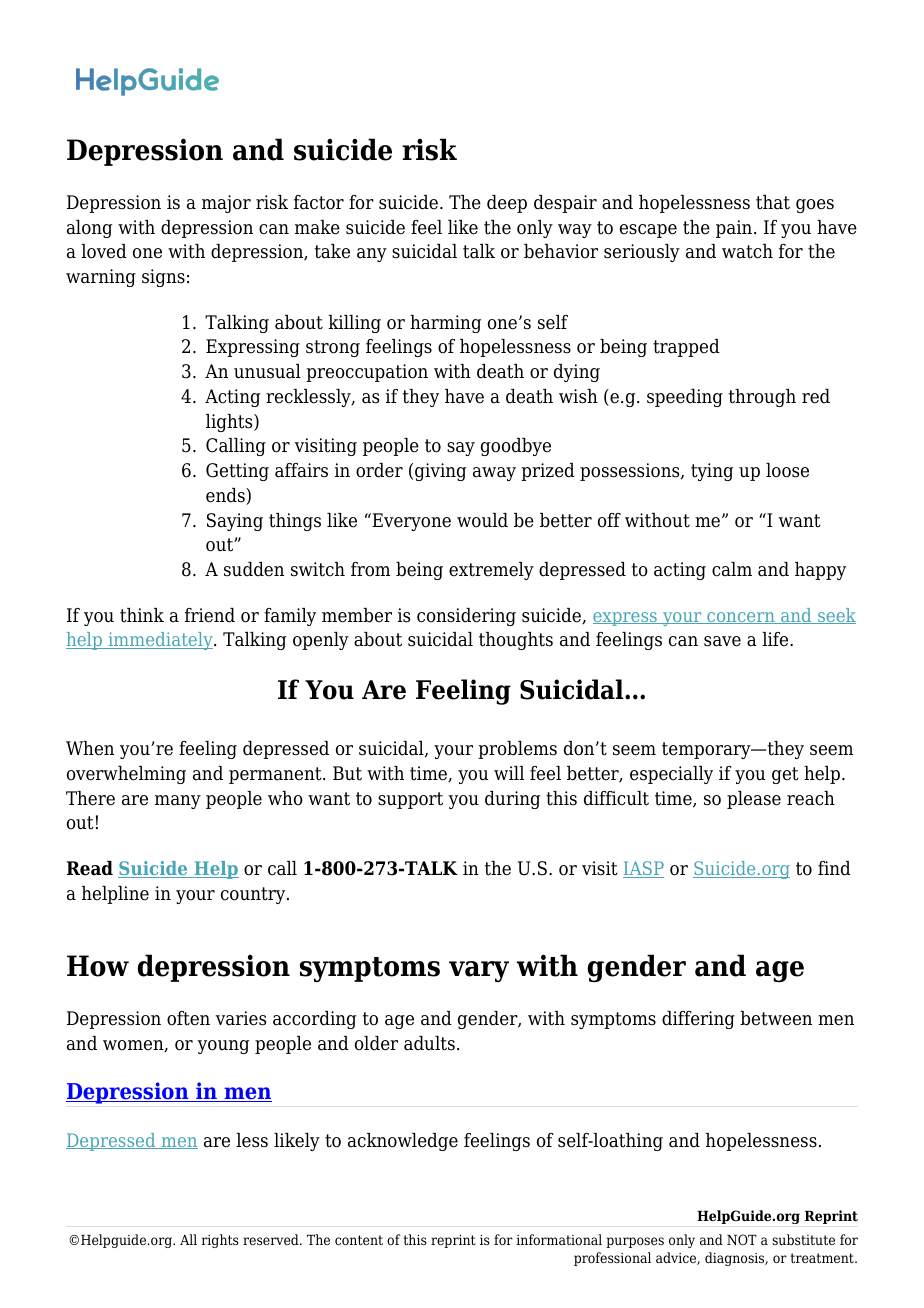 This document has height=1308, width=924. What do you see at coordinates (126, 775) in the document?
I see `overwhelming` at bounding box center [126, 775].
